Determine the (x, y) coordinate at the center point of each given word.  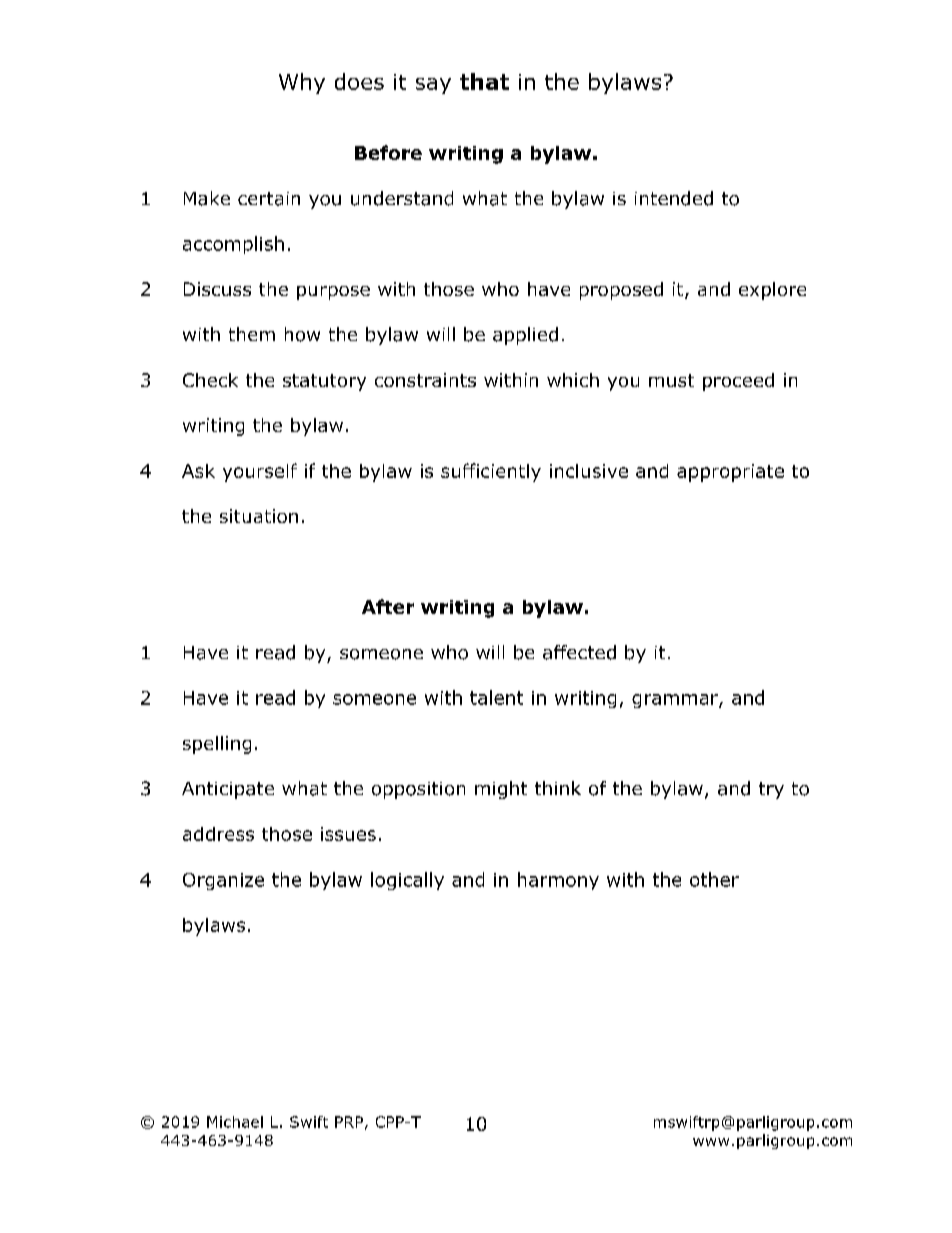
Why (302, 83)
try (771, 790)
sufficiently (491, 472)
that (484, 81)
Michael (235, 1122)
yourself (260, 472)
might (501, 790)
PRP (349, 1122)
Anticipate (228, 790)
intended (674, 198)
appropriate (730, 473)
